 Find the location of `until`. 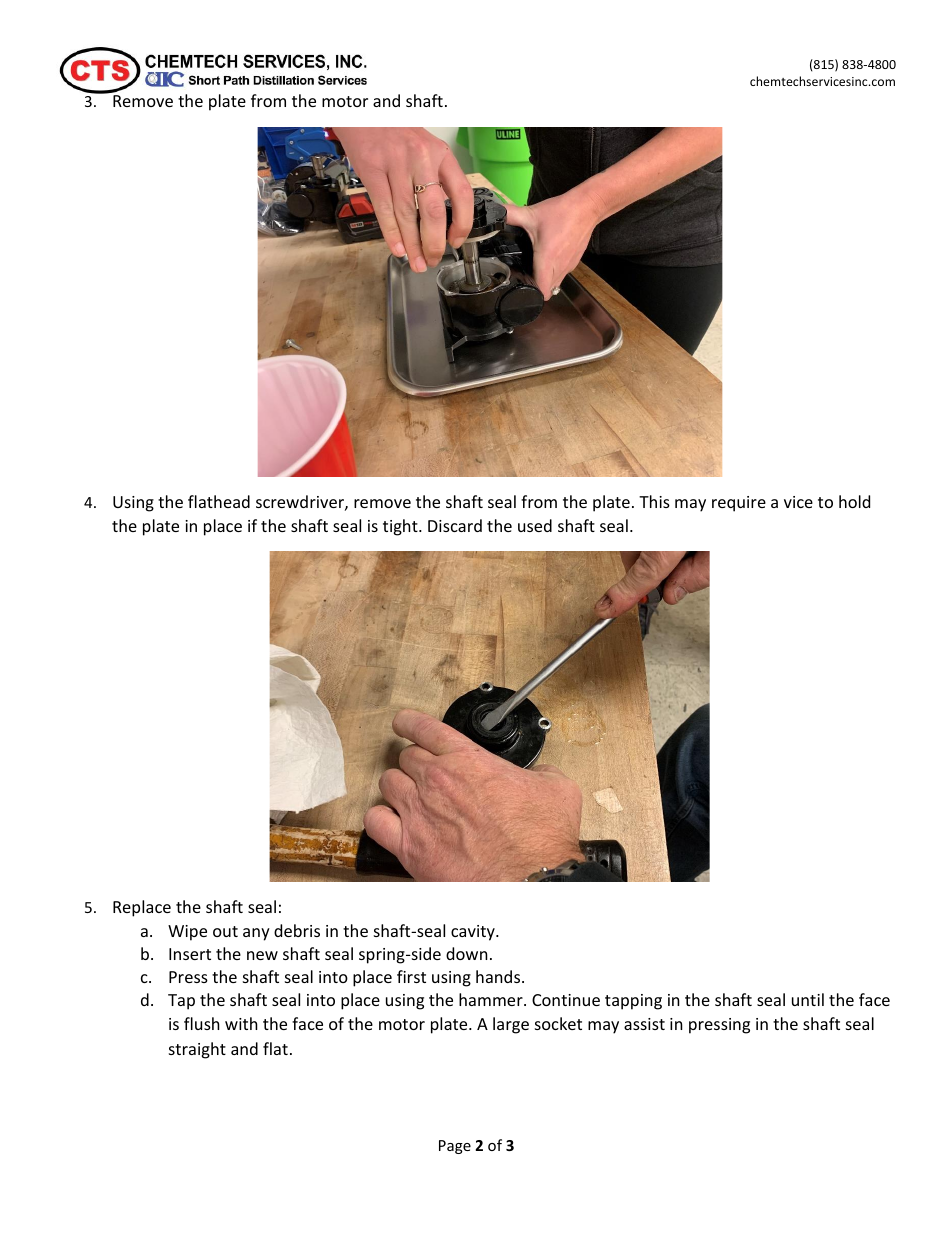

until is located at coordinates (808, 999).
